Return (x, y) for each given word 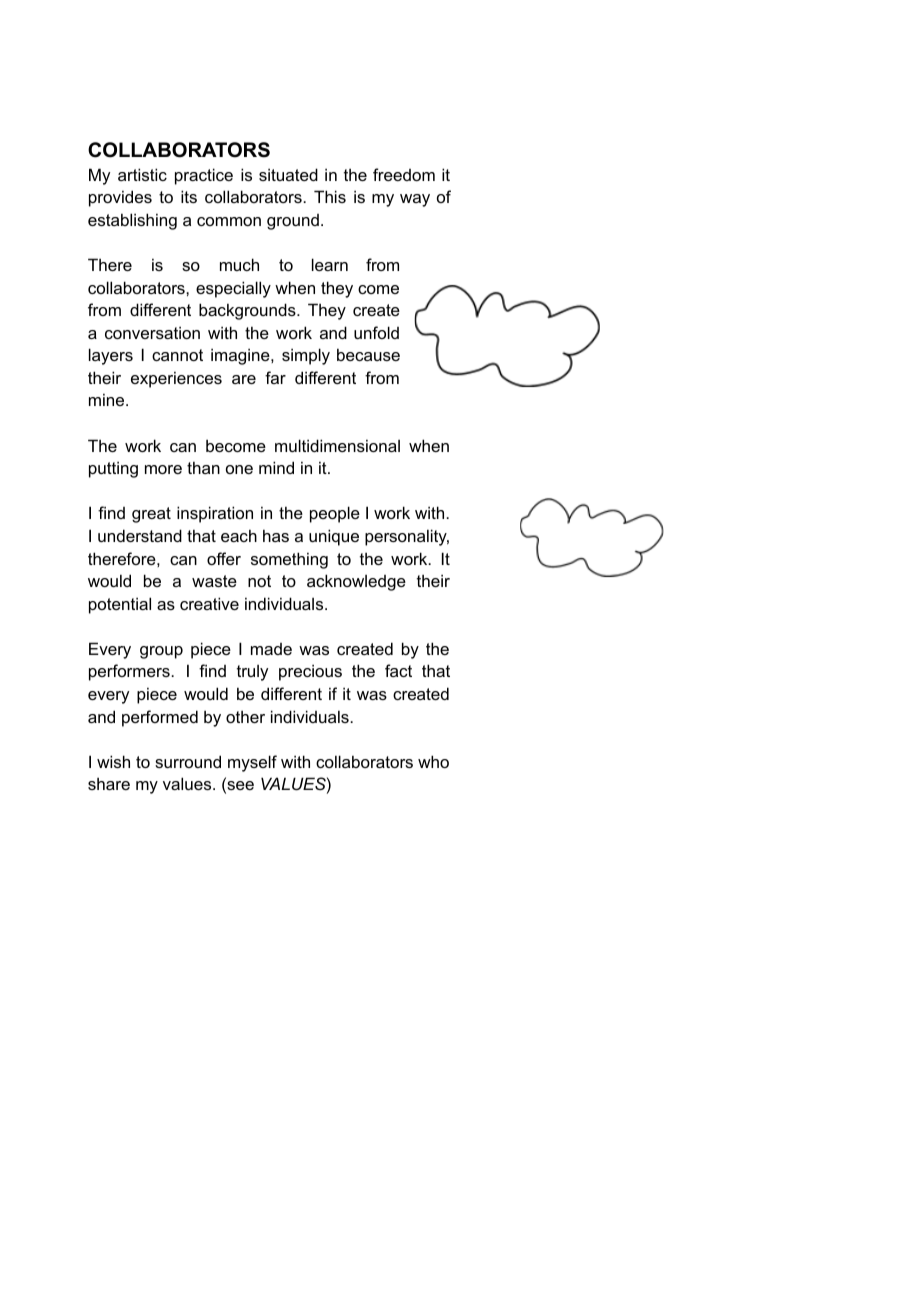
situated (288, 174)
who (433, 761)
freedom (404, 174)
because (368, 354)
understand (140, 535)
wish (113, 761)
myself (252, 763)
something (289, 560)
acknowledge (356, 582)
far (275, 377)
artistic (142, 174)
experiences (176, 379)
